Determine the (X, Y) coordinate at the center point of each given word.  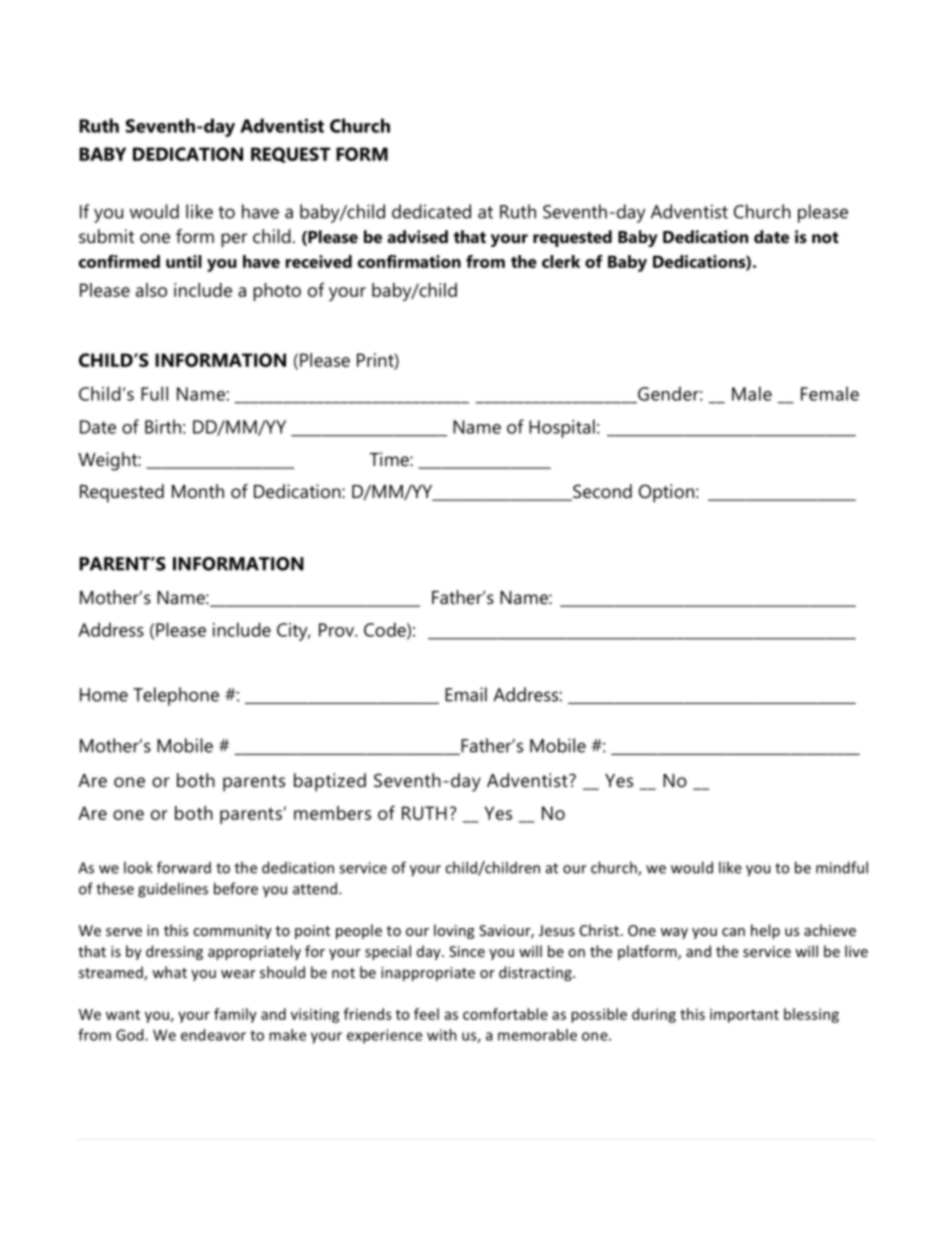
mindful (842, 867)
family (235, 1015)
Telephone (176, 696)
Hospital (562, 428)
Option (666, 493)
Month (198, 491)
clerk (561, 261)
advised (417, 236)
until (184, 261)
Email (466, 694)
